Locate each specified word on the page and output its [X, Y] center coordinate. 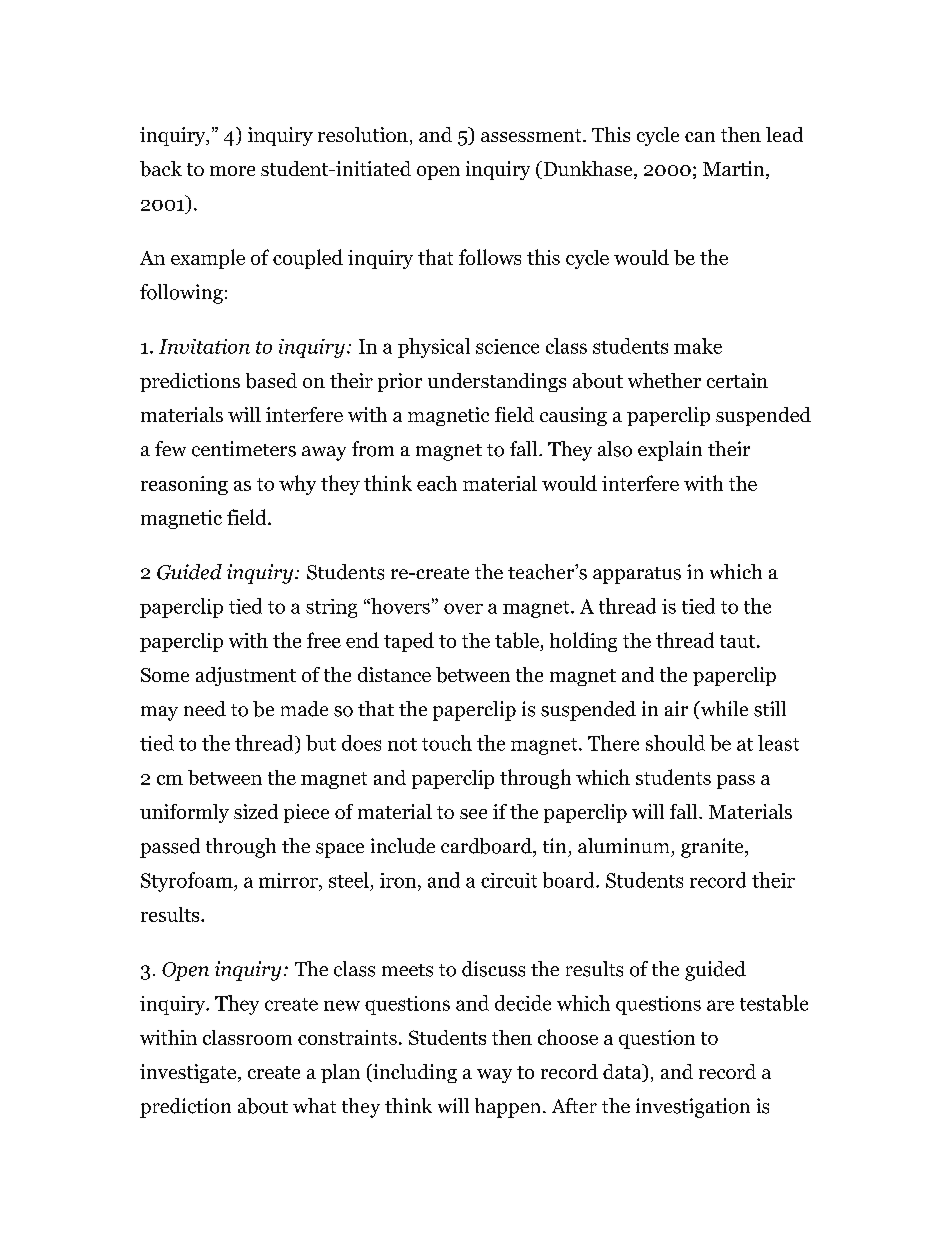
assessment [532, 135]
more [232, 171]
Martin [735, 170]
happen [507, 1108]
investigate [189, 1073]
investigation [693, 1108]
